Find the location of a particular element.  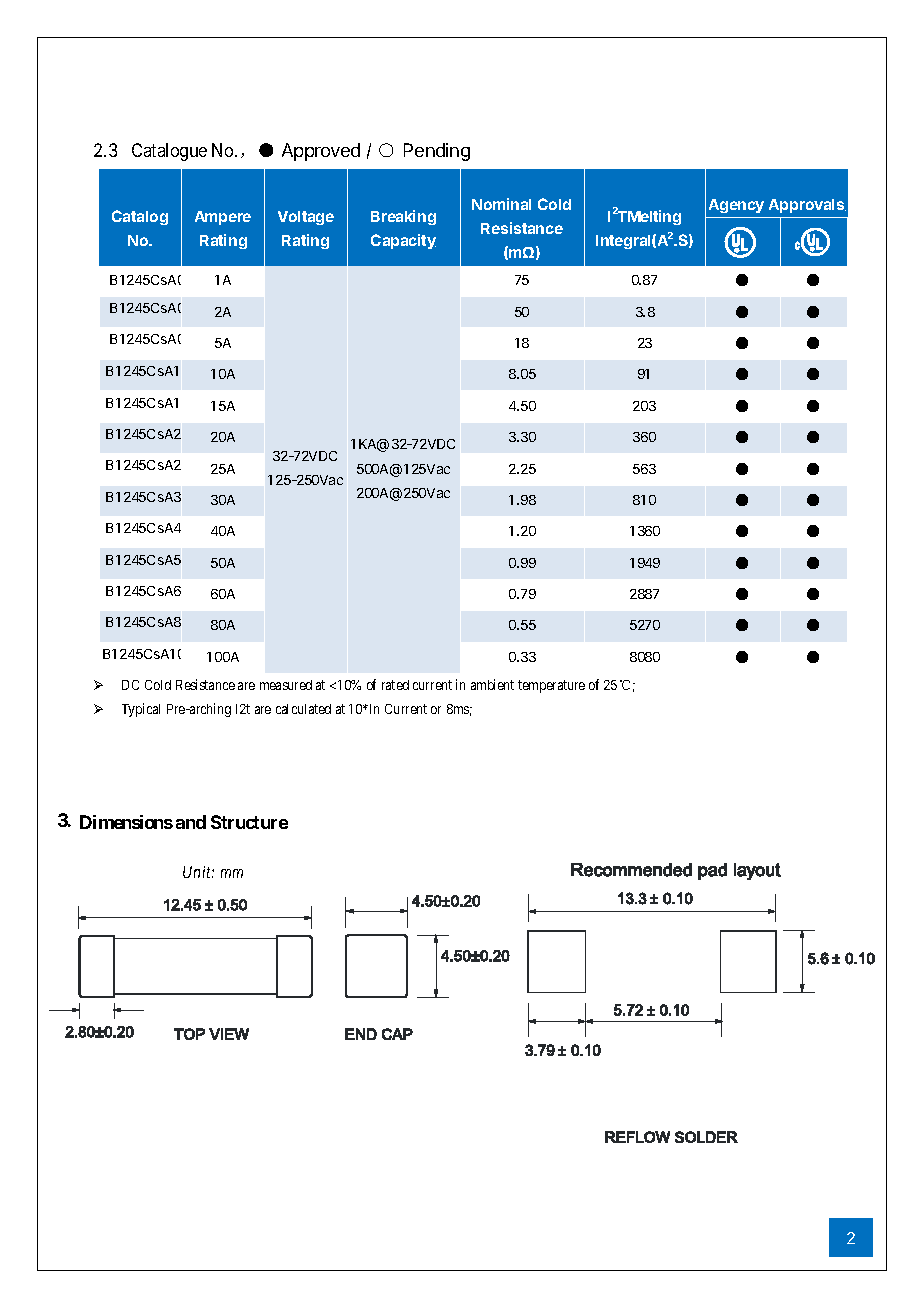

Capacity is located at coordinates (403, 241).
